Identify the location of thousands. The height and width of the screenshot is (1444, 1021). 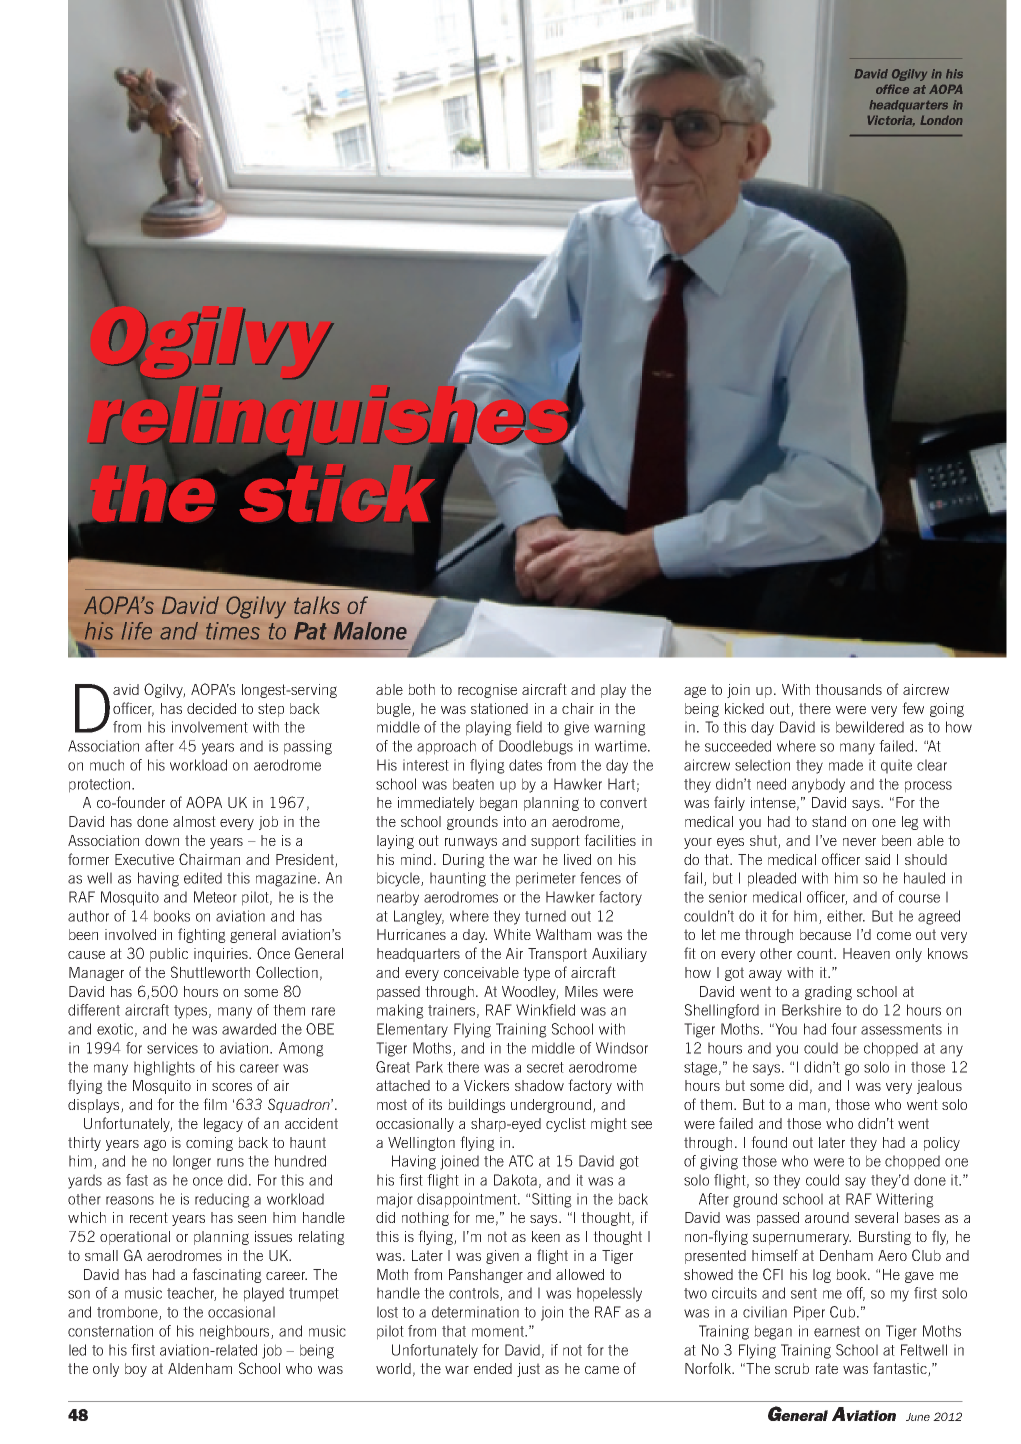
(848, 689).
